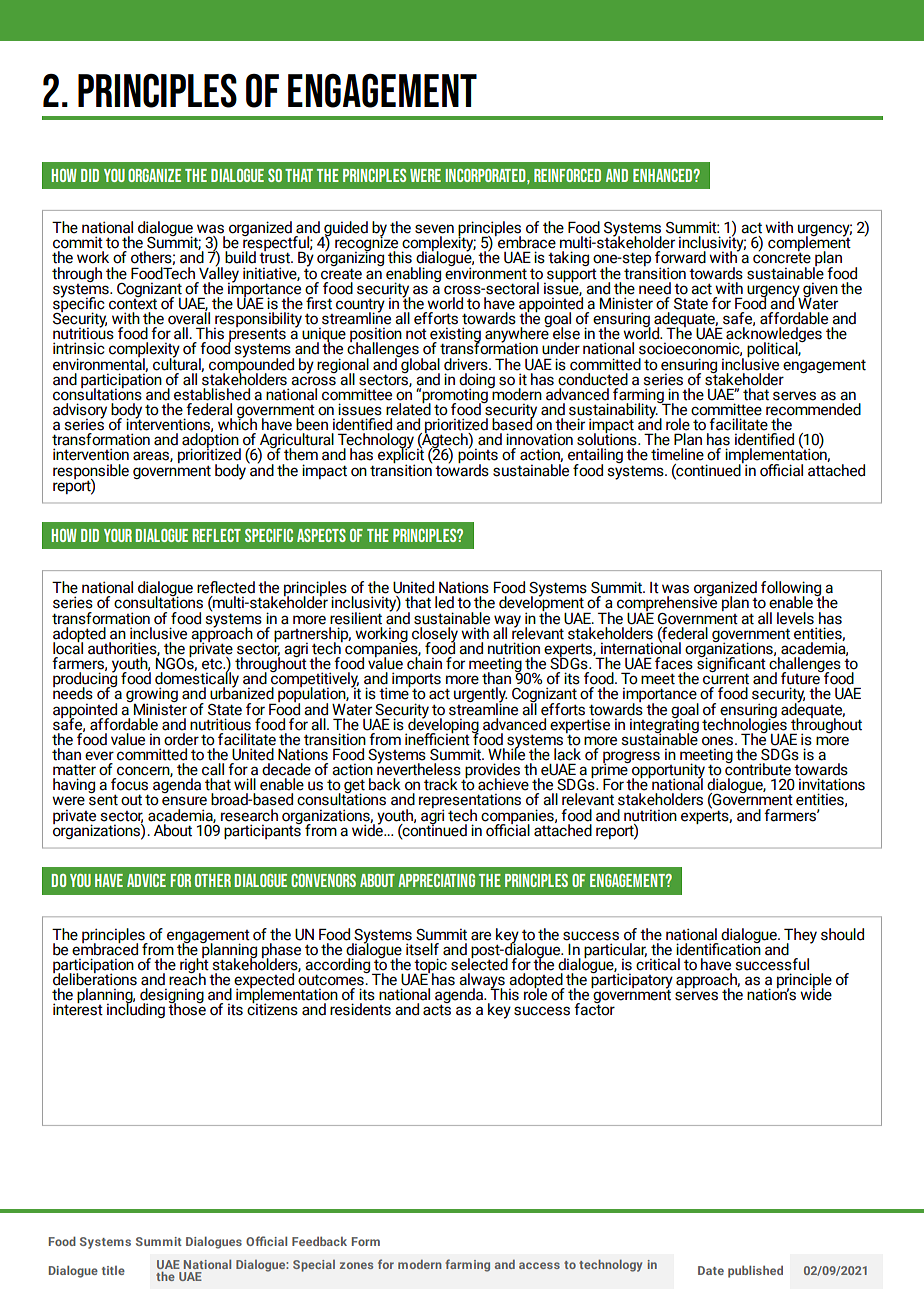 The image size is (924, 1308). I want to click on title, so click(113, 1270).
